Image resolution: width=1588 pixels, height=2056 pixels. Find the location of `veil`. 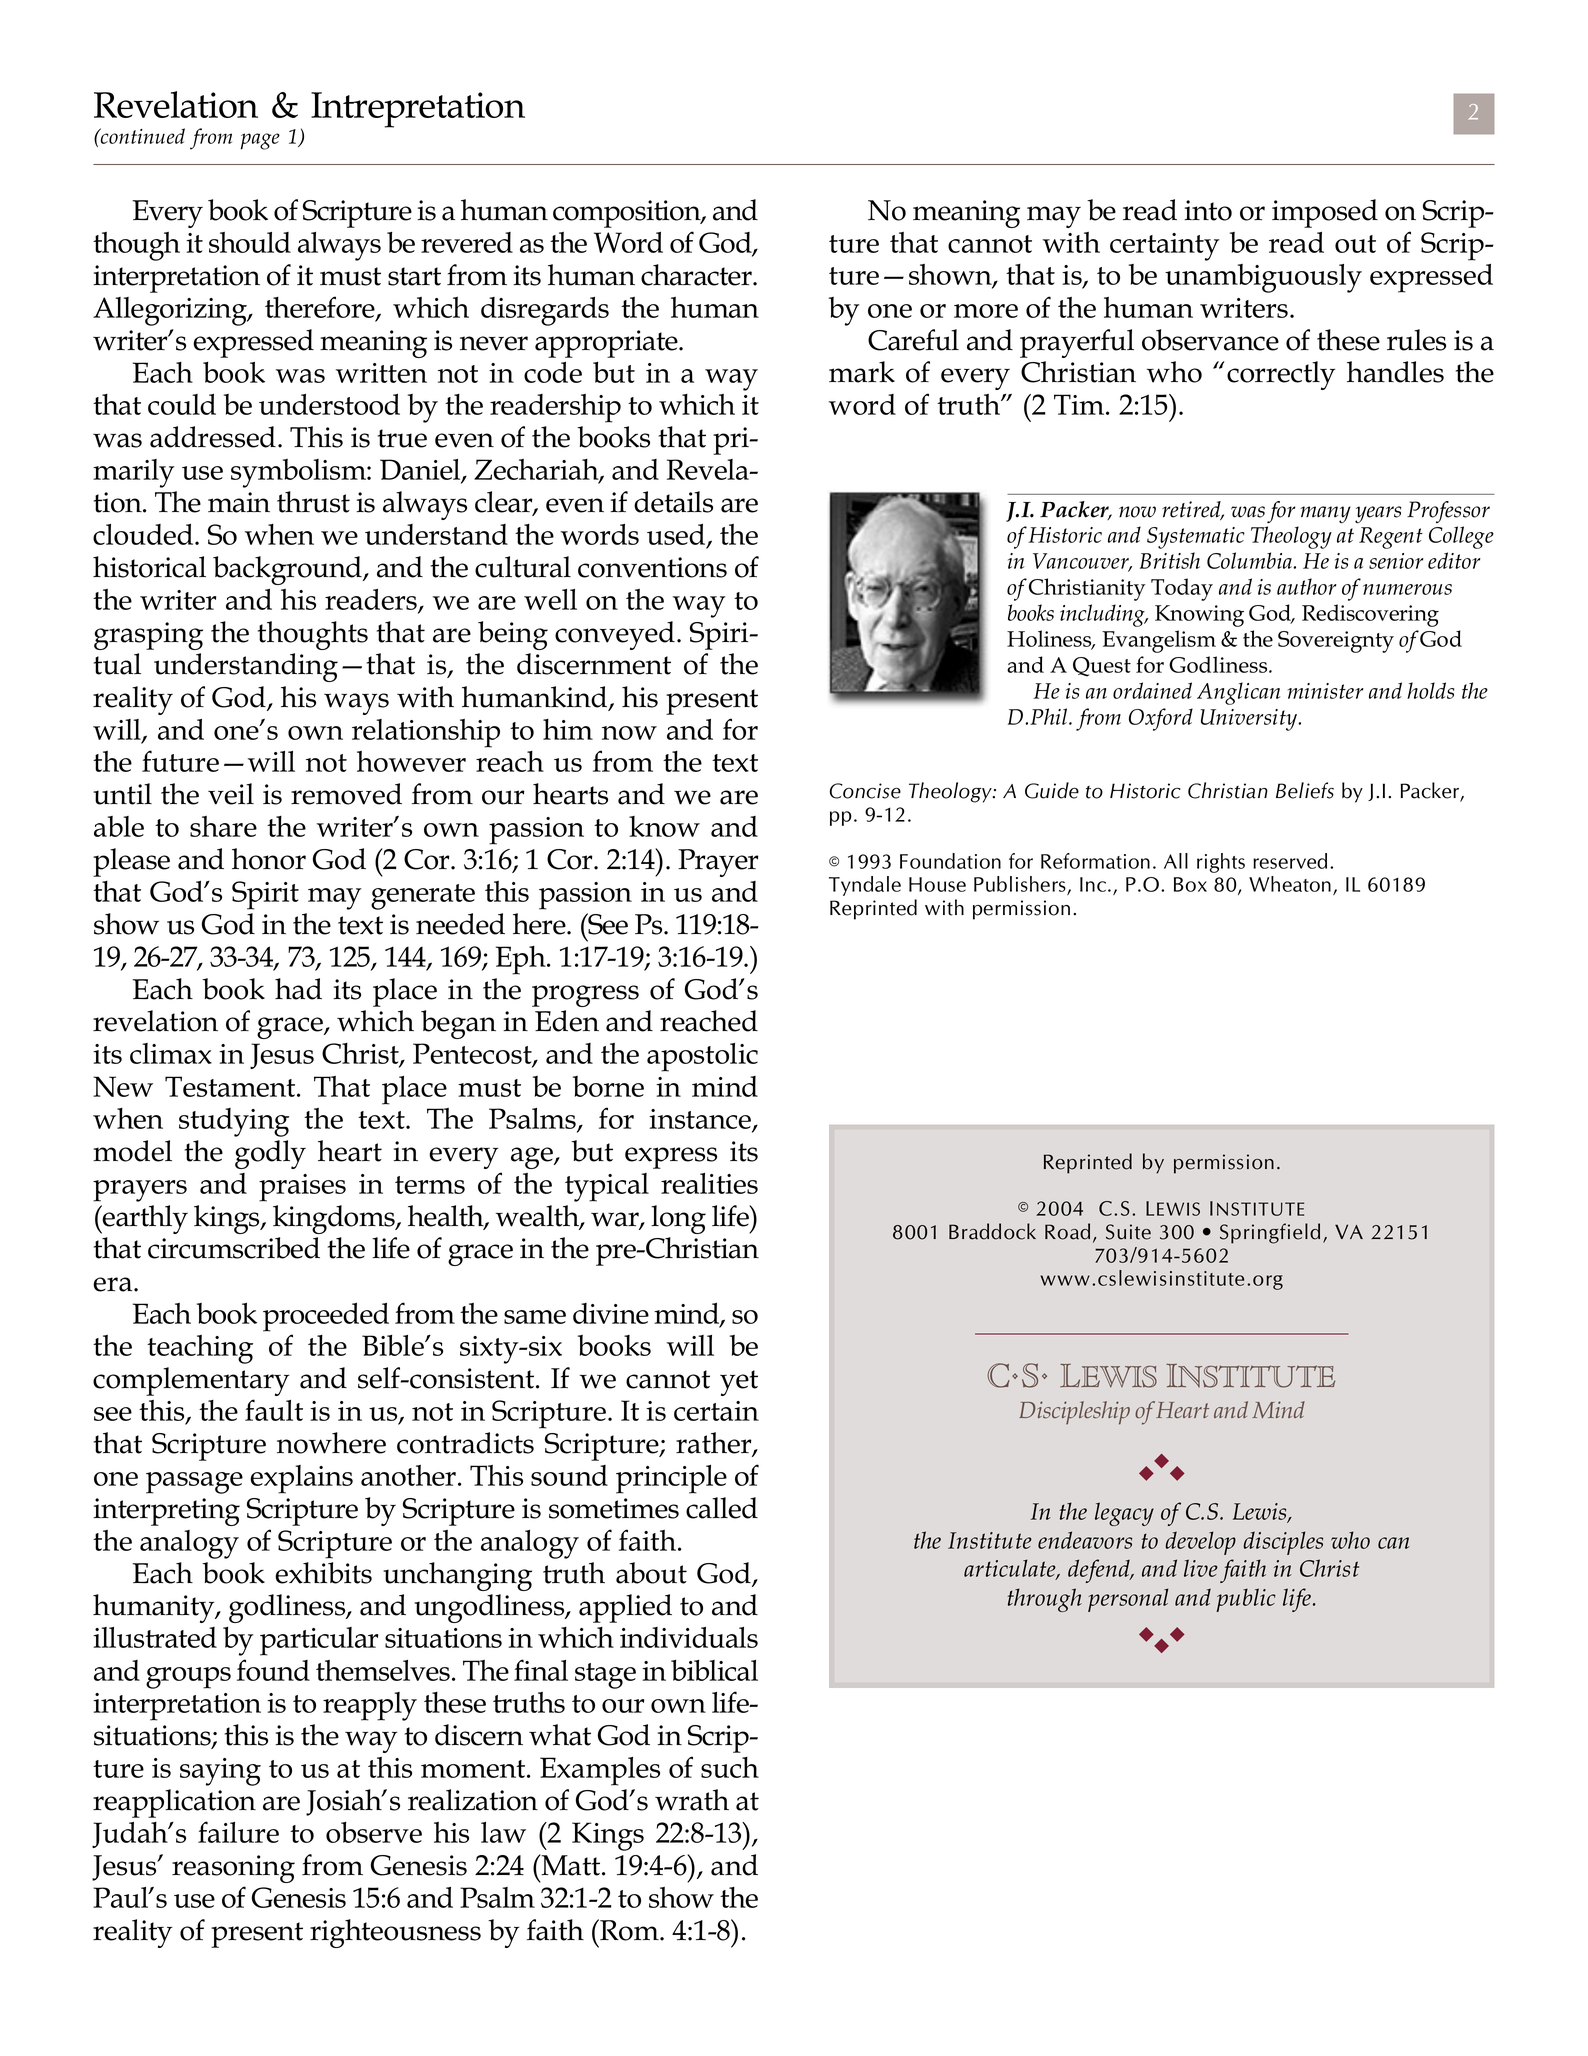

veil is located at coordinates (231, 794).
